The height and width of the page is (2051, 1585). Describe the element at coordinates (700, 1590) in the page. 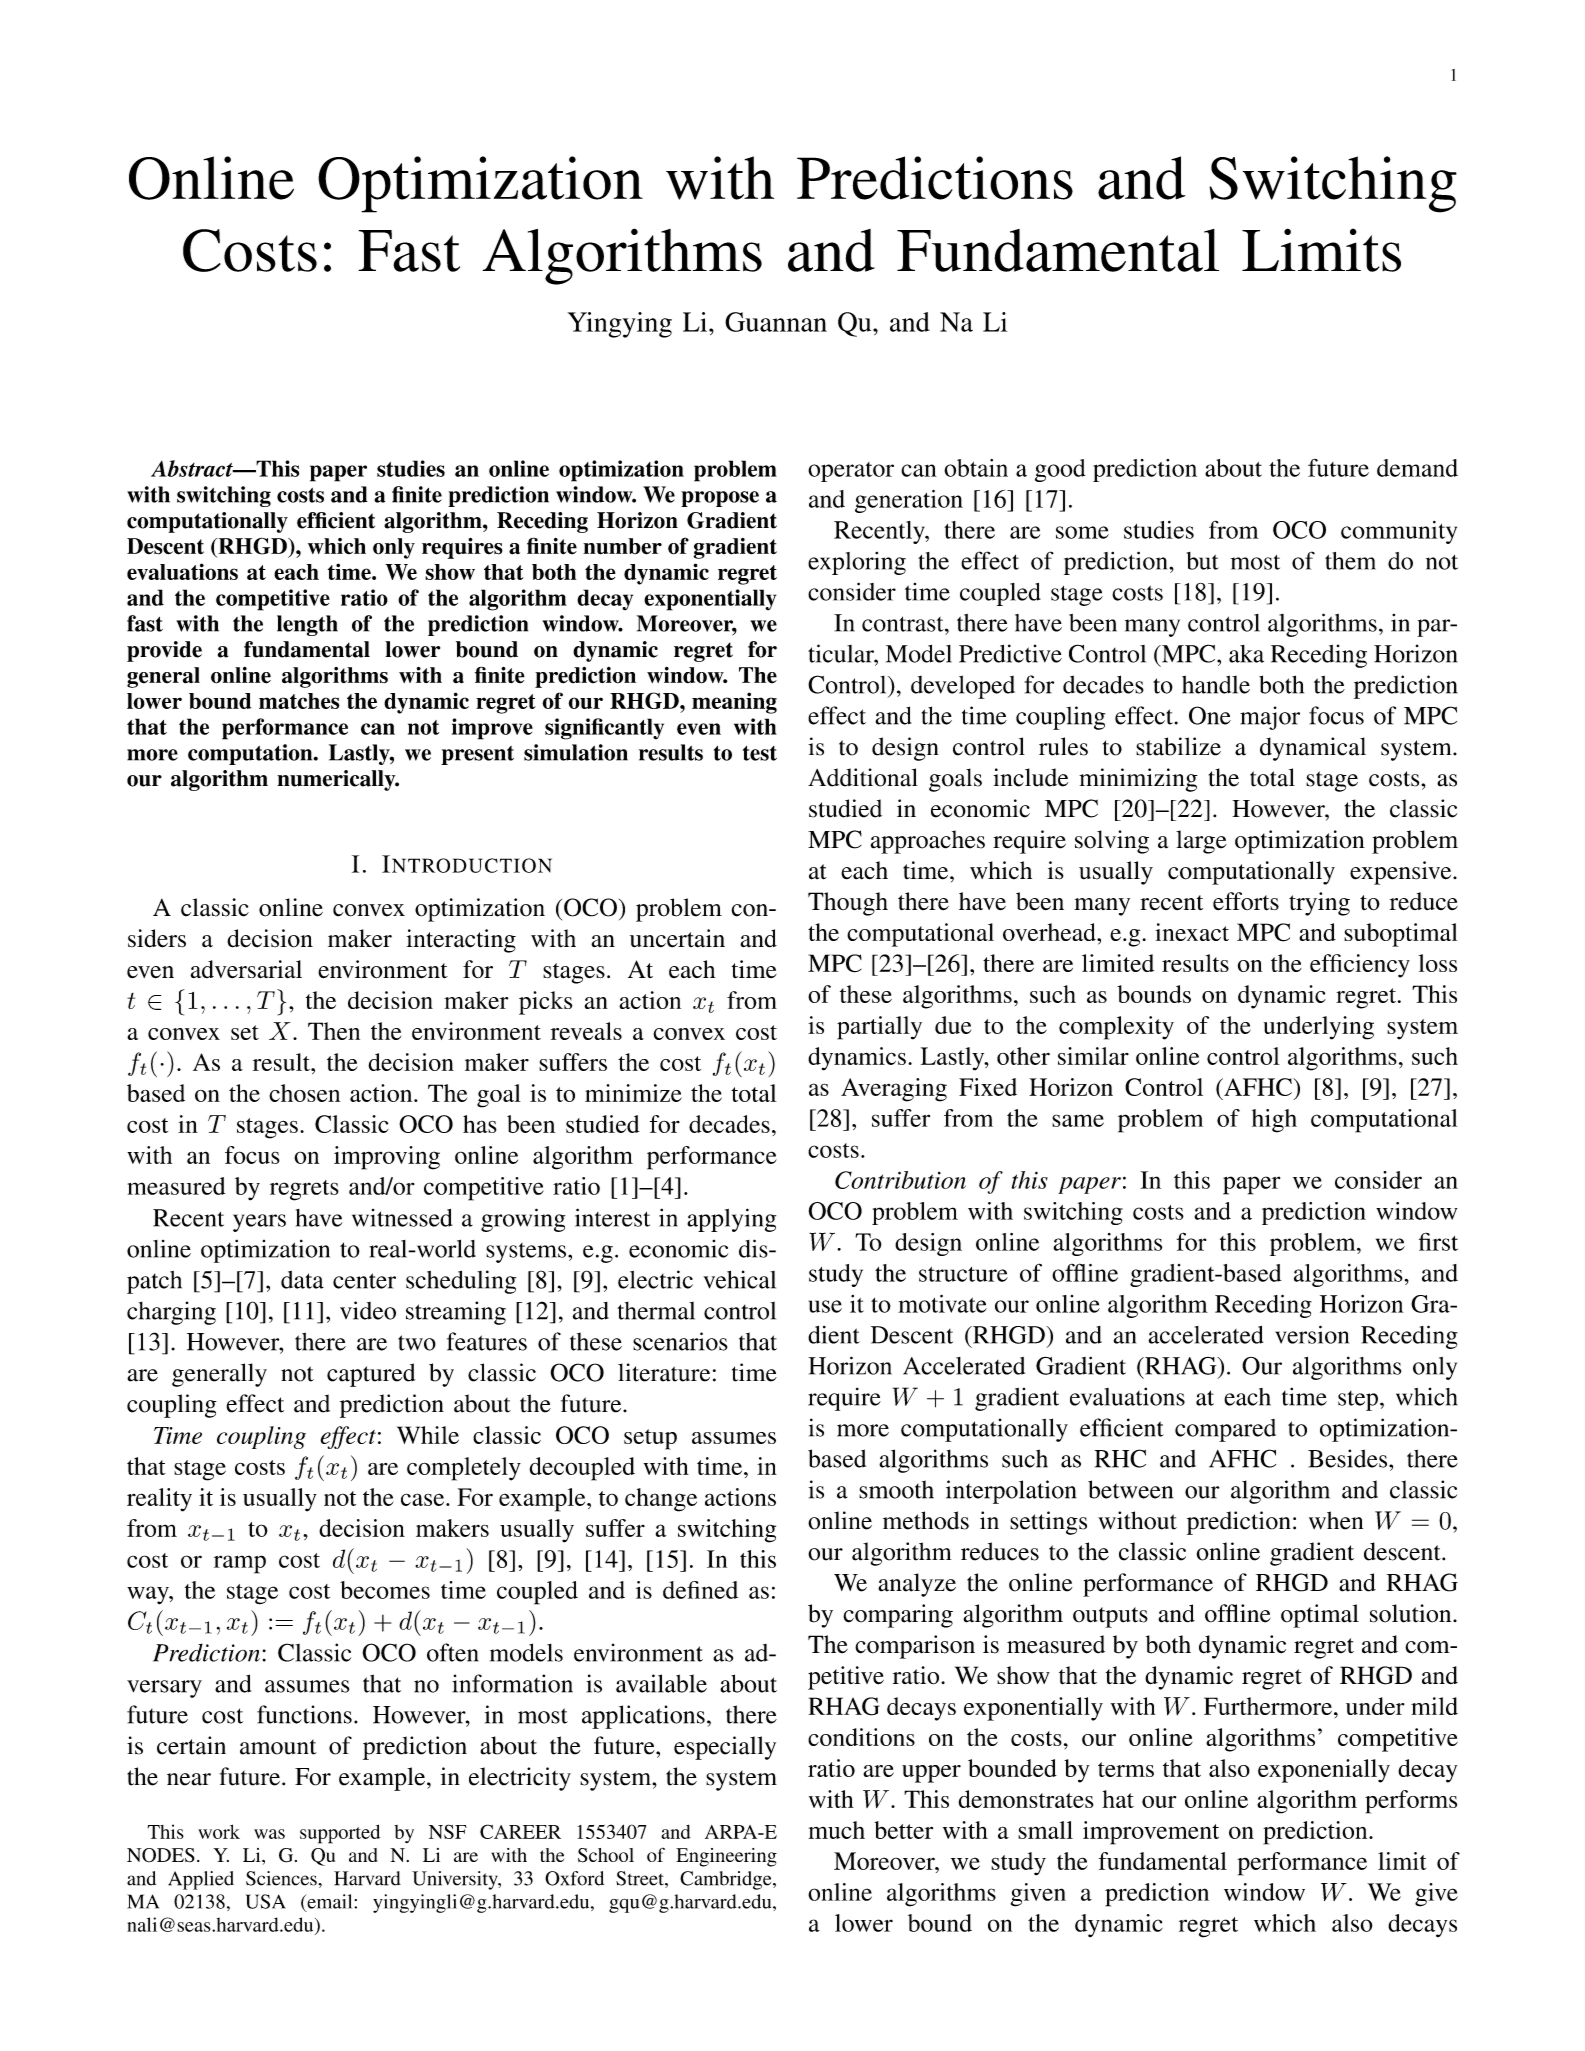

I see `defined` at that location.
